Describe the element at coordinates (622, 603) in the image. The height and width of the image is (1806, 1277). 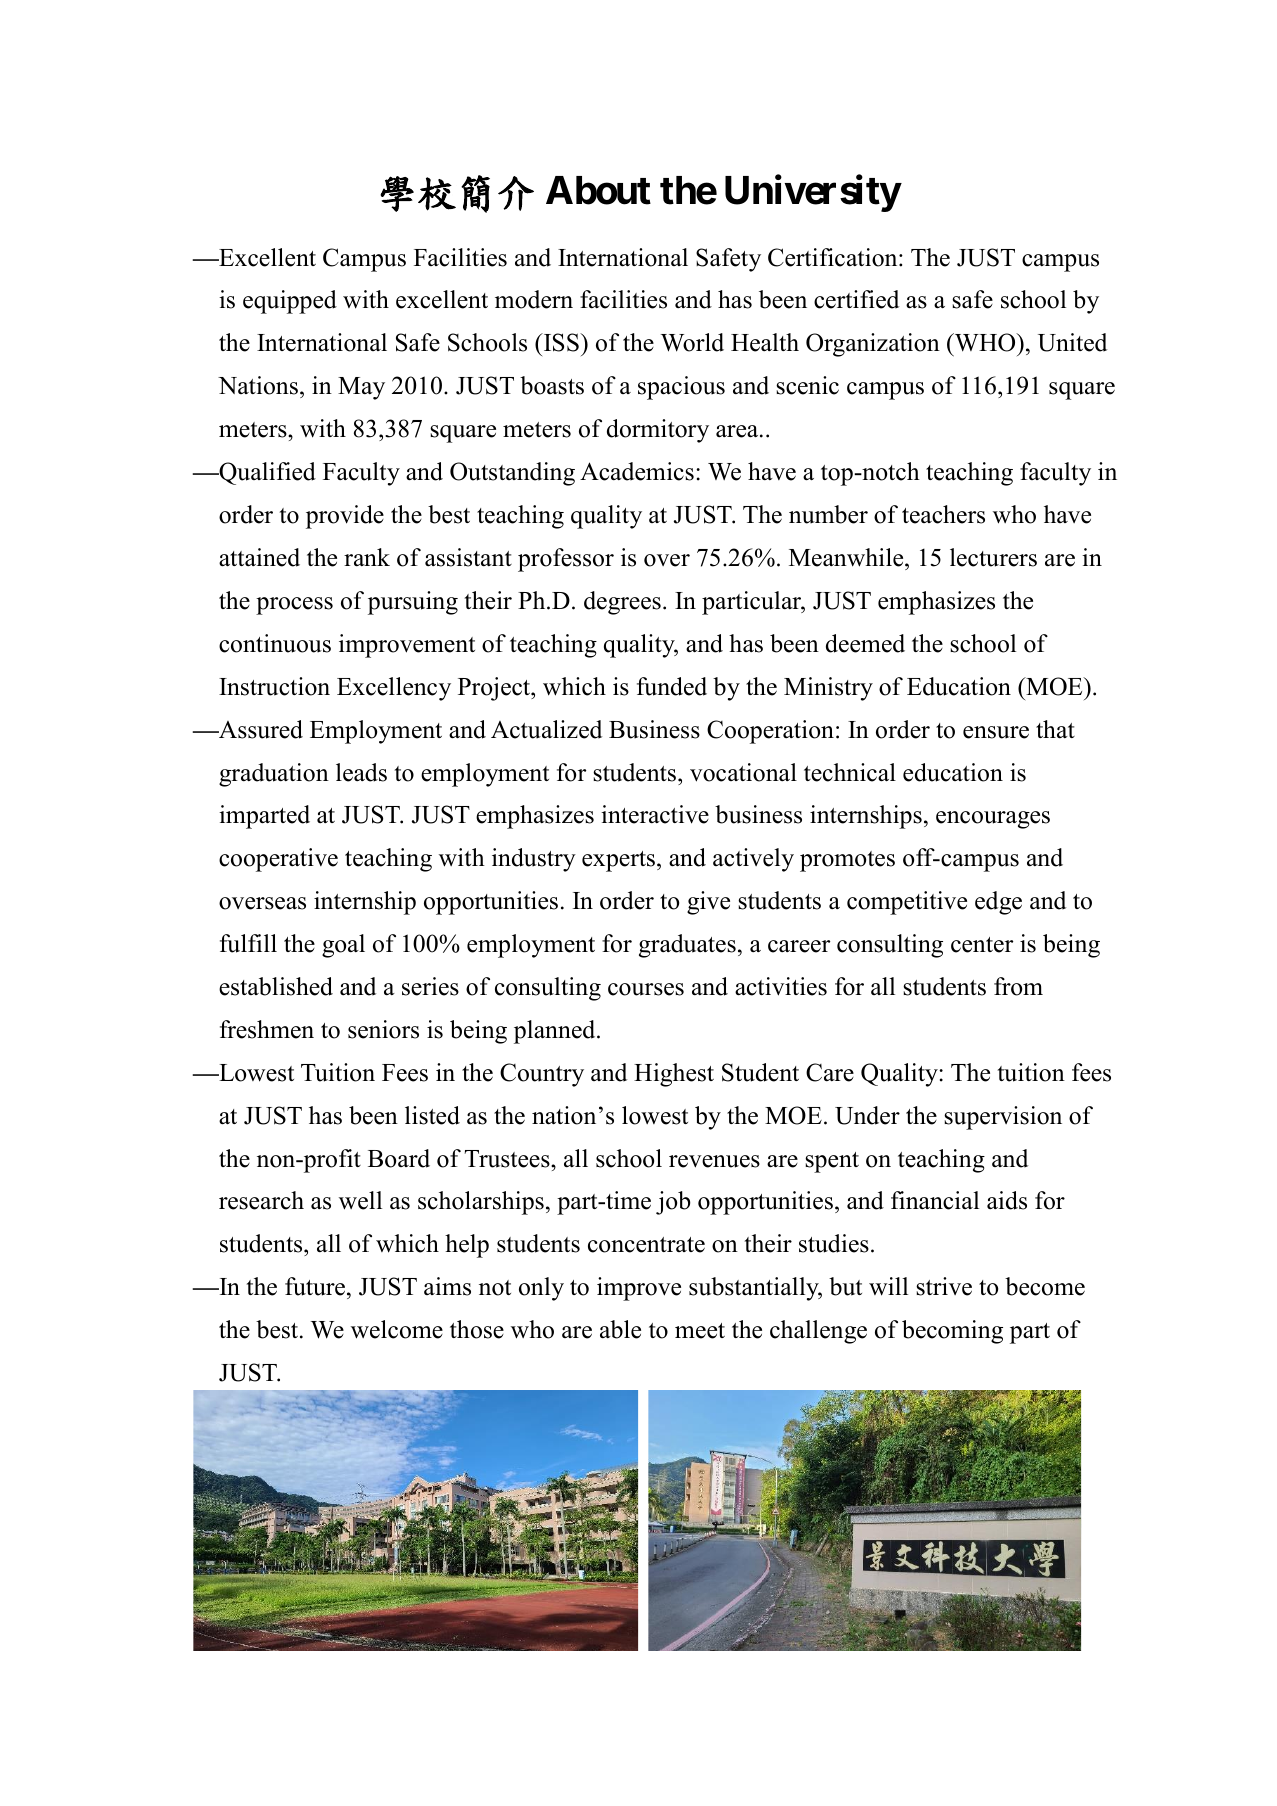
I see `degrees` at that location.
